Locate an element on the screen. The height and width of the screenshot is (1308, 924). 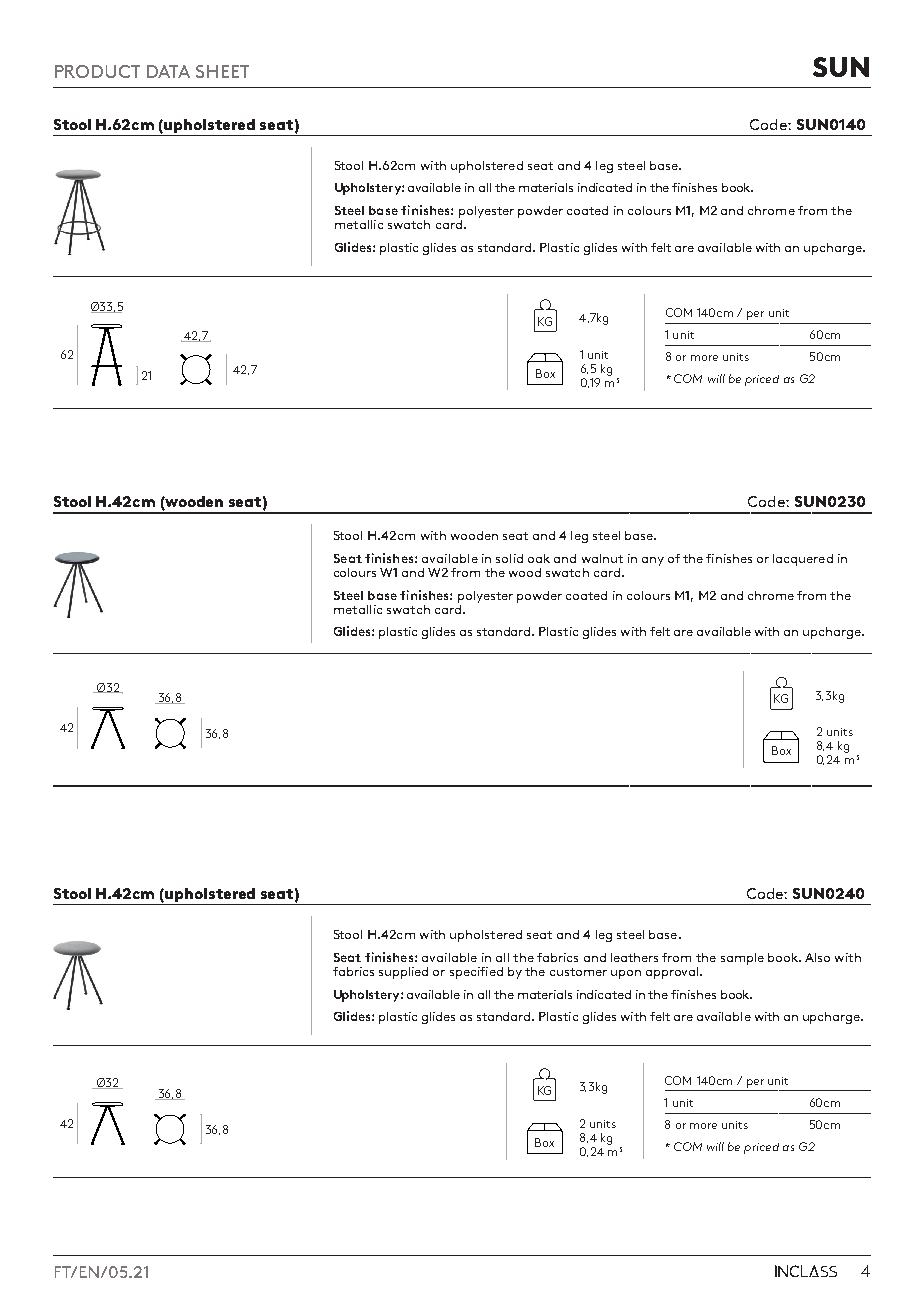
supplied is located at coordinates (403, 973).
